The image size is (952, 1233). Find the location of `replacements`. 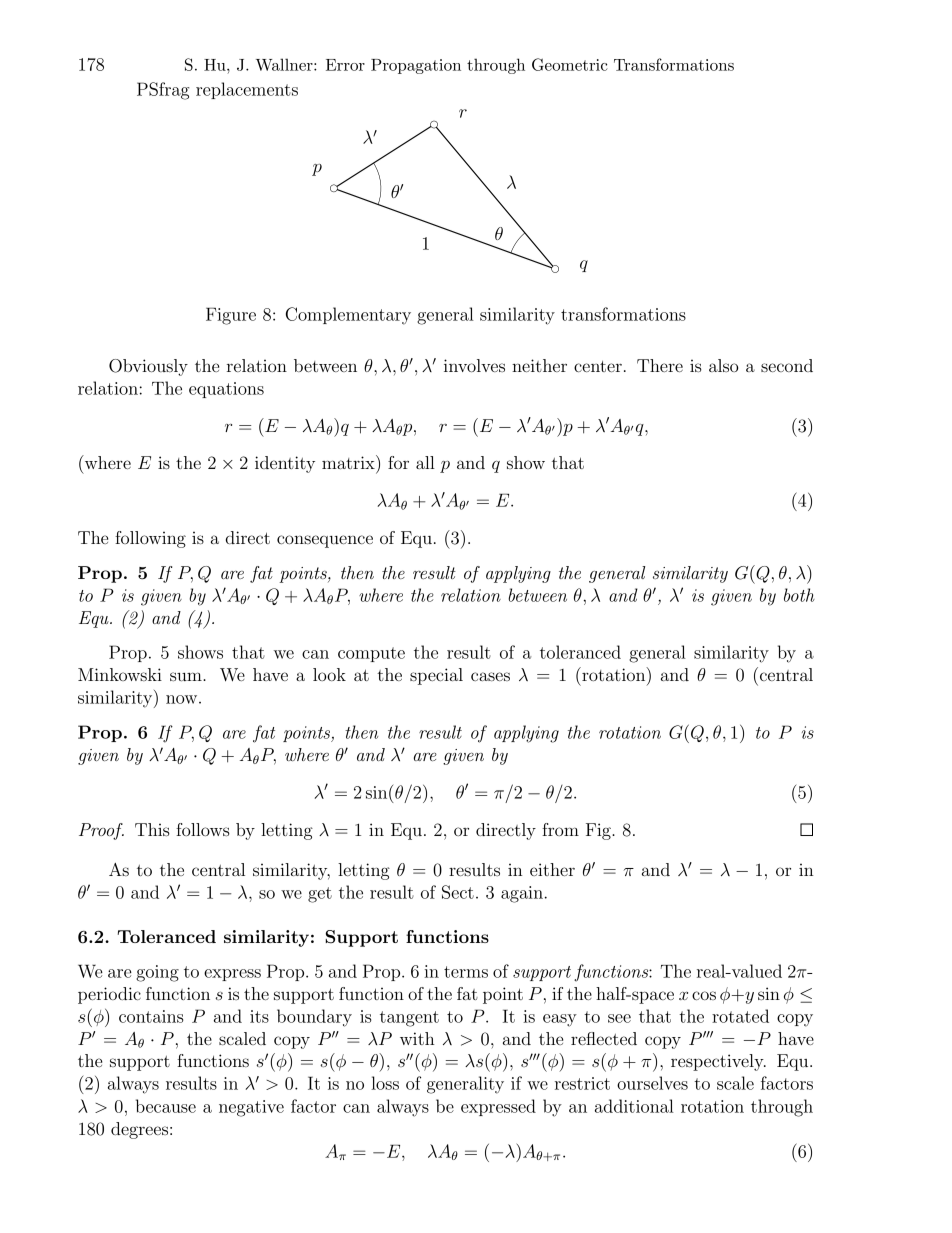

replacements is located at coordinates (247, 90).
